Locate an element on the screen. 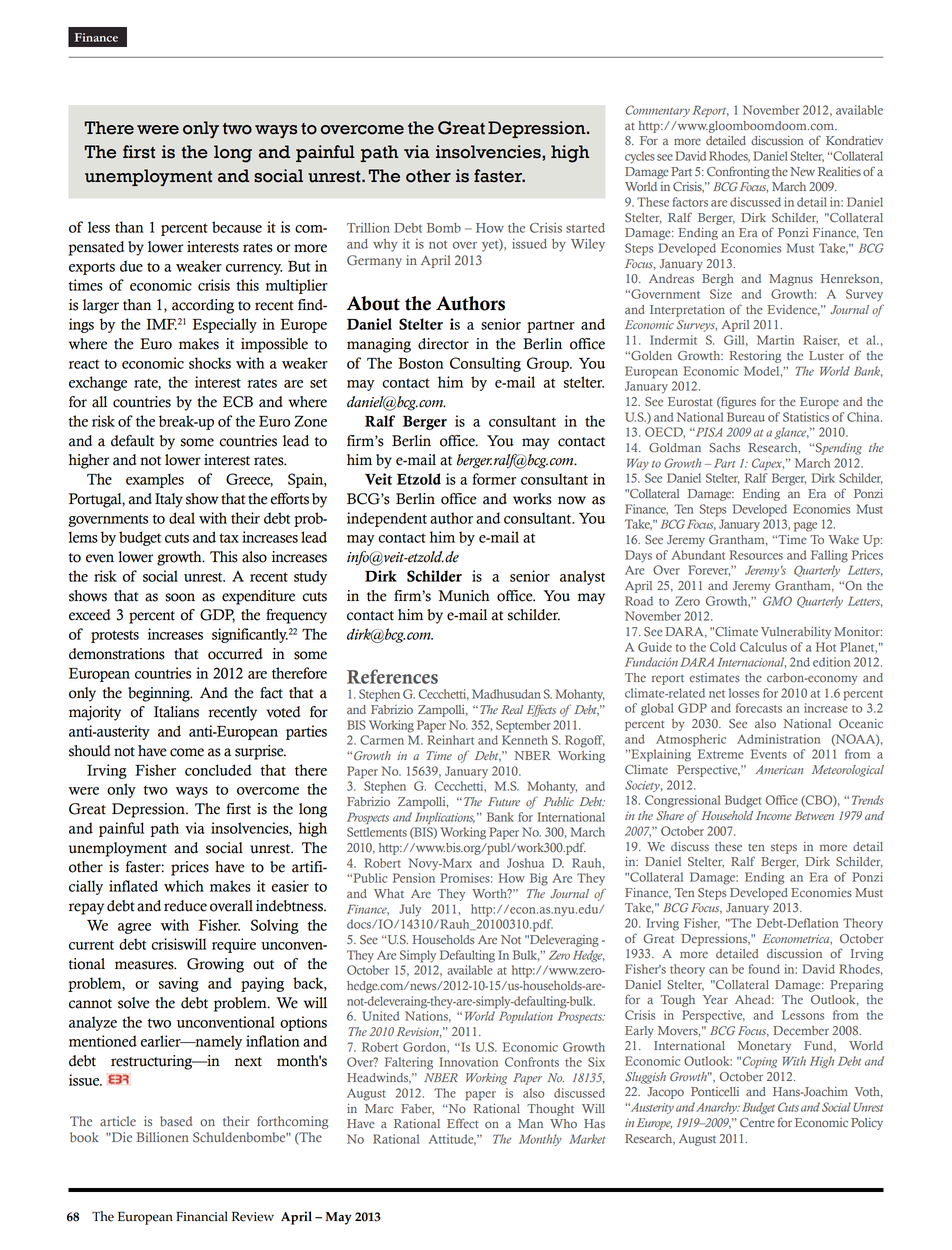  Faber is located at coordinates (417, 1109).
